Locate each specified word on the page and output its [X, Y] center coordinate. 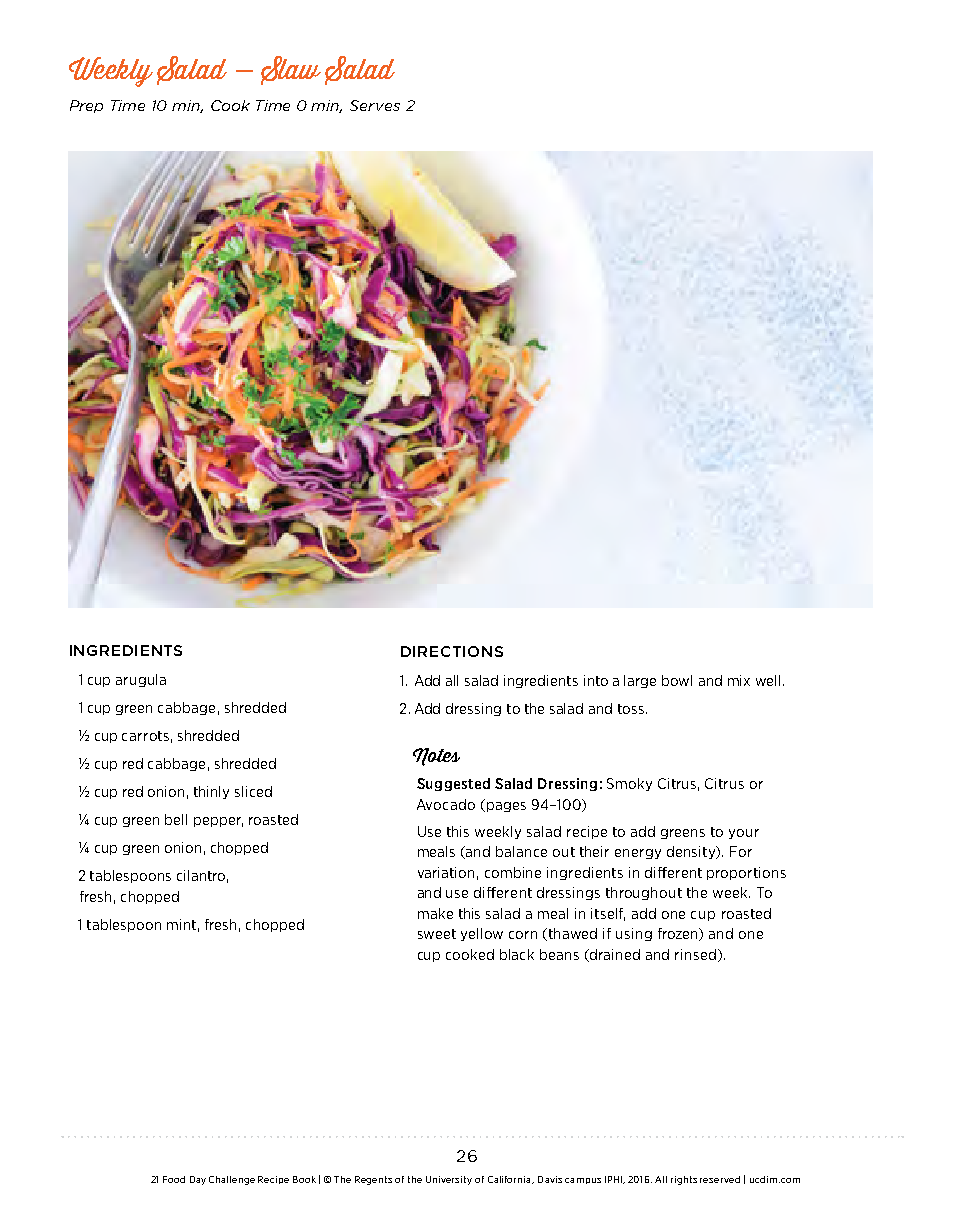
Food [174, 1179]
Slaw [291, 70]
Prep [86, 106]
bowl [677, 680]
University [449, 1180]
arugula [141, 680]
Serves [375, 105]
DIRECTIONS [452, 651]
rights [684, 1180]
